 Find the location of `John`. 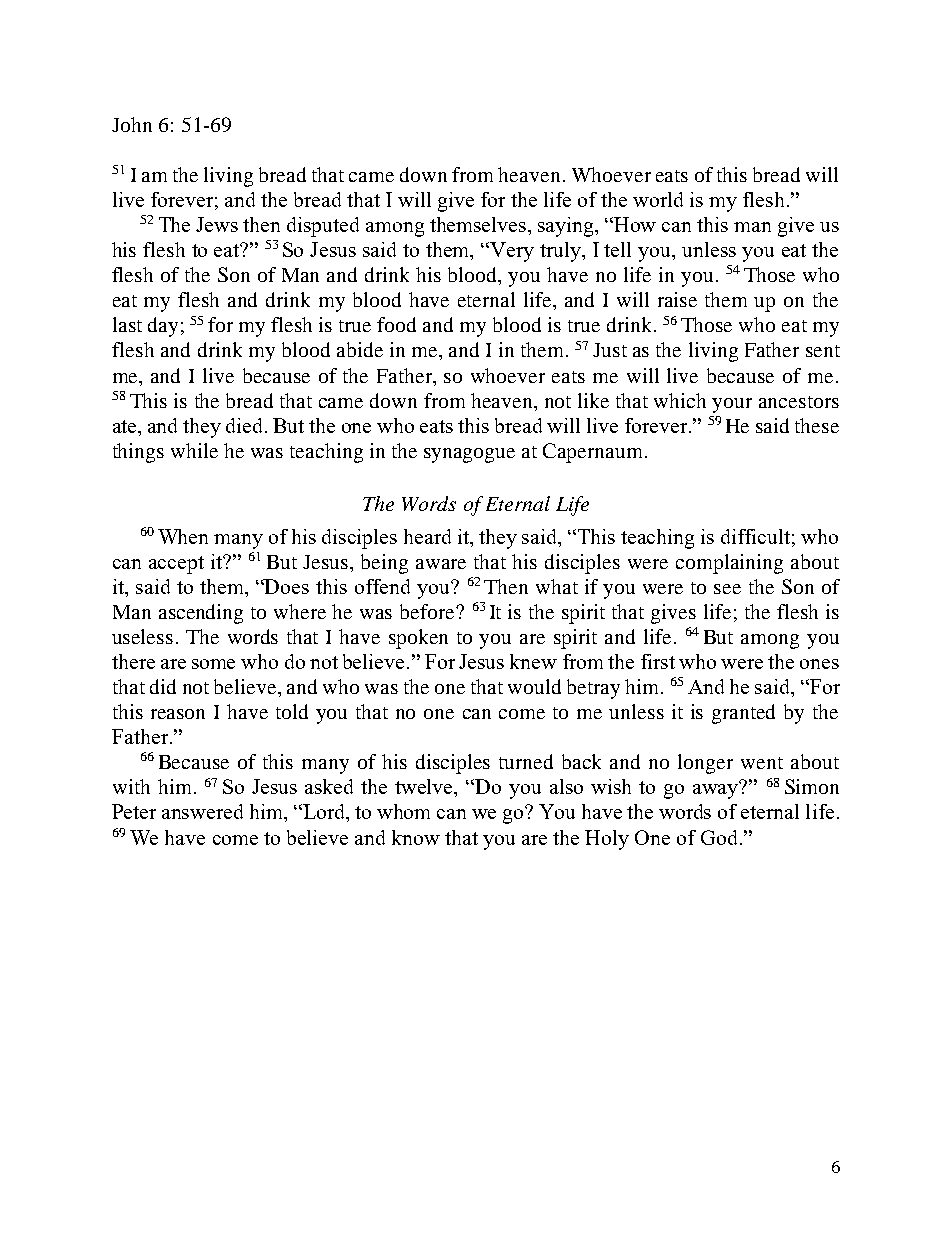

John is located at coordinates (132, 124).
